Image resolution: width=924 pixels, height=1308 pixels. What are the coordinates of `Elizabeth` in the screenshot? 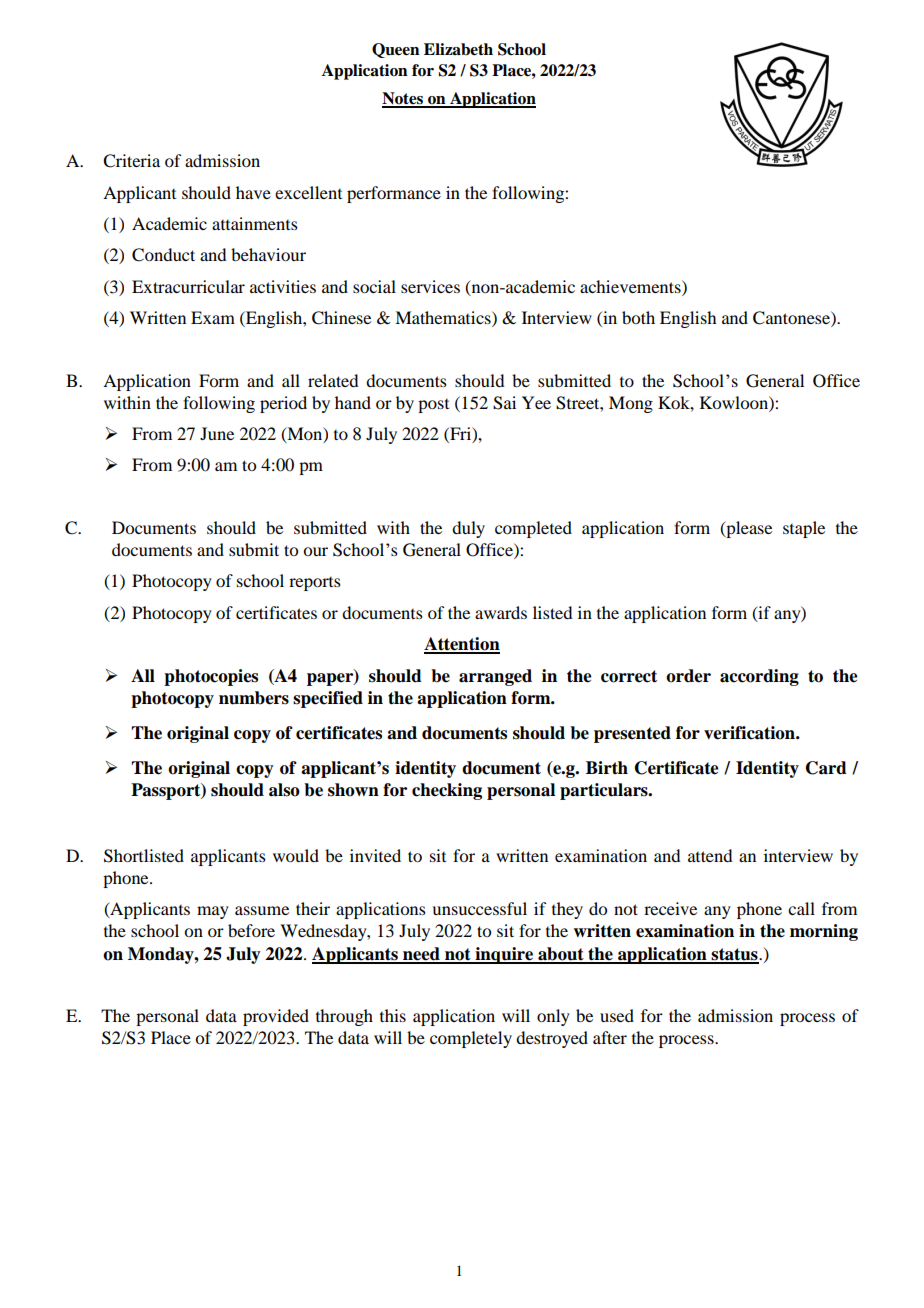 It's located at (458, 49).
